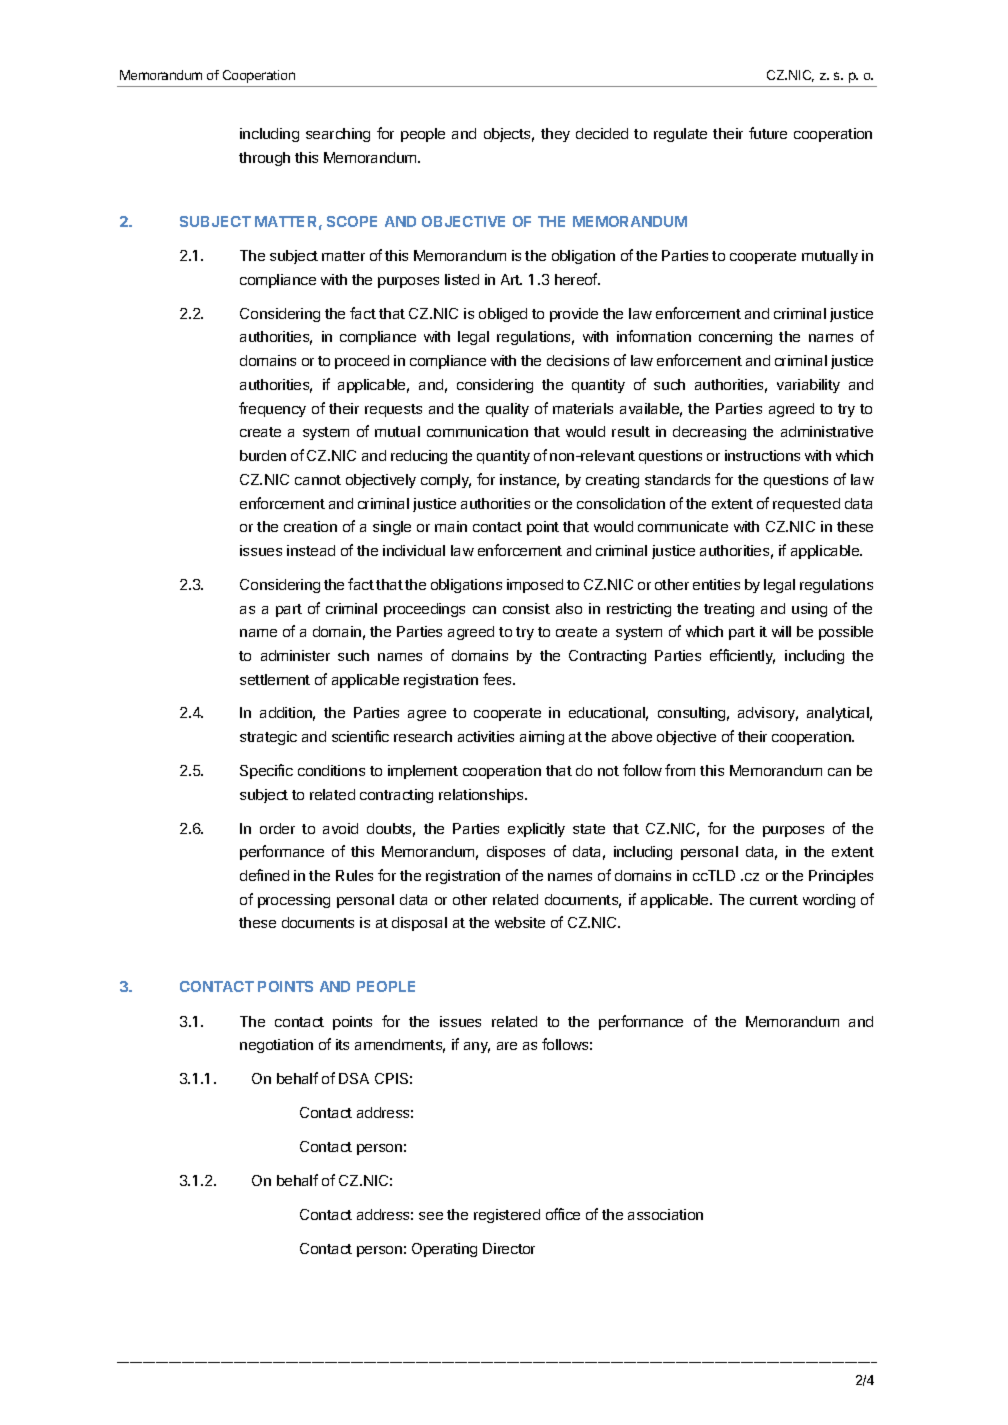 The height and width of the page is (1425, 1008). What do you see at coordinates (768, 133) in the page?
I see `future` at bounding box center [768, 133].
